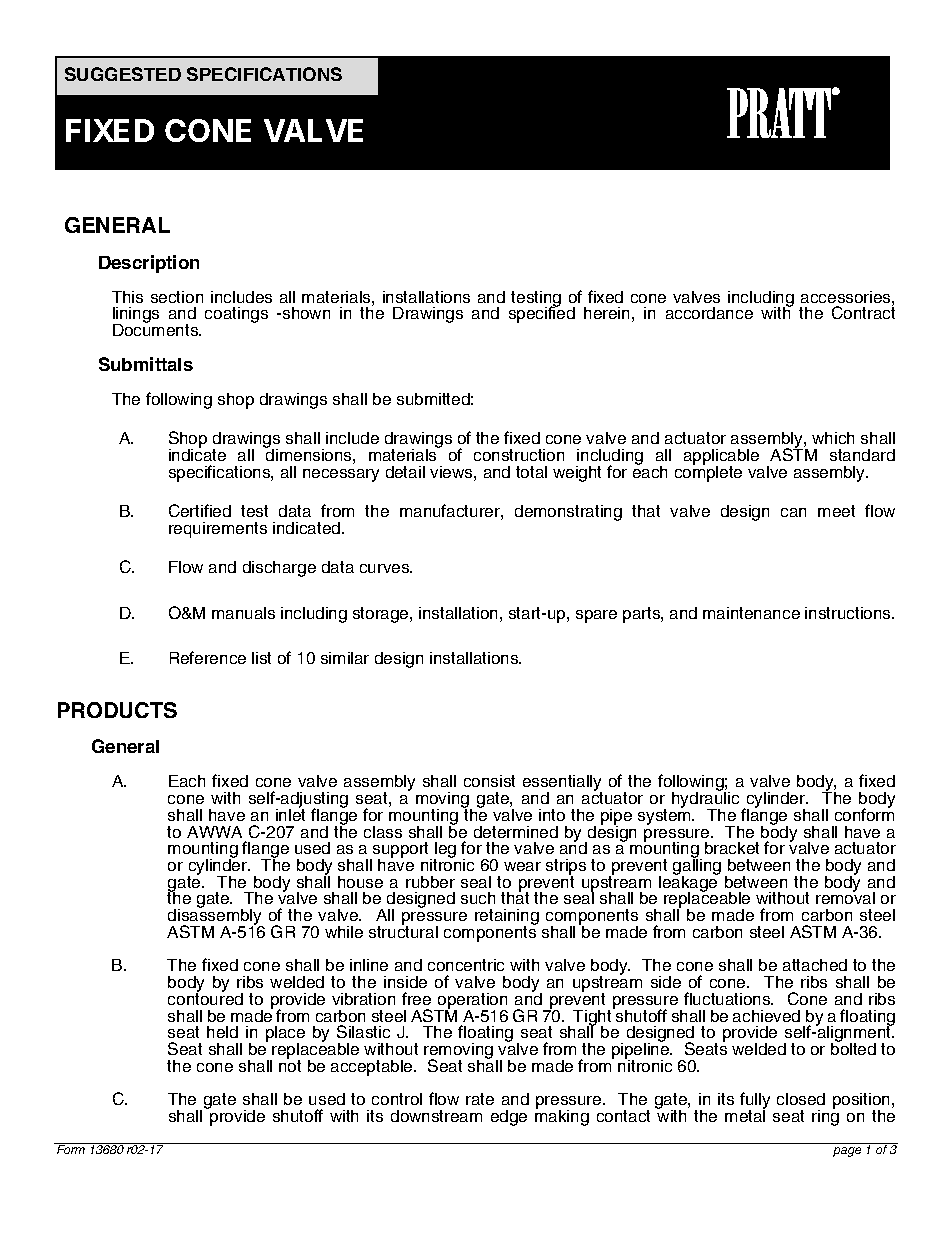  What do you see at coordinates (123, 74) in the screenshot?
I see `SUGGESTED` at bounding box center [123, 74].
